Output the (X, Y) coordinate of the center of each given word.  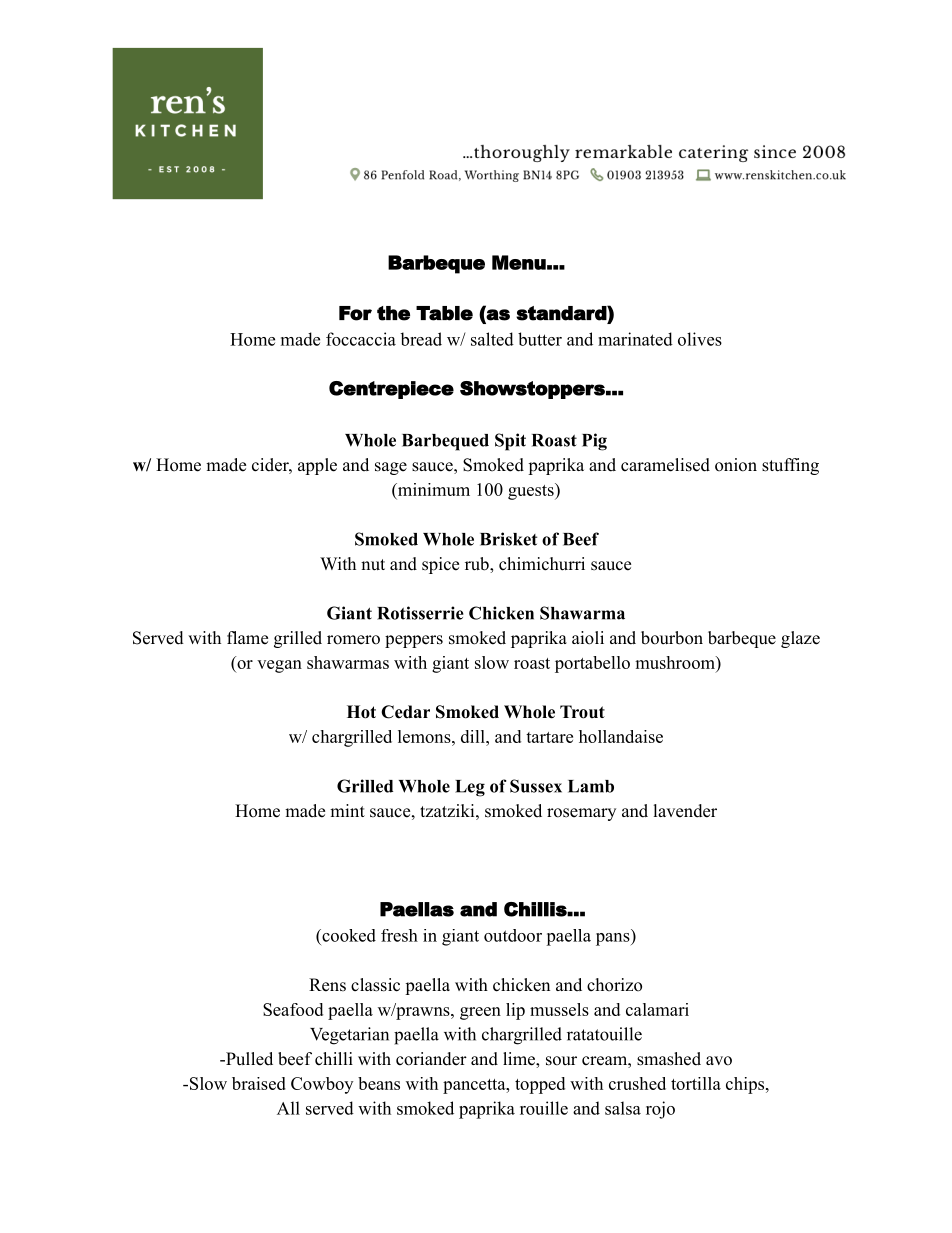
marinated (635, 339)
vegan (279, 666)
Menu (519, 262)
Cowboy (322, 1085)
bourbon (672, 638)
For (355, 313)
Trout (582, 712)
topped (540, 1085)
